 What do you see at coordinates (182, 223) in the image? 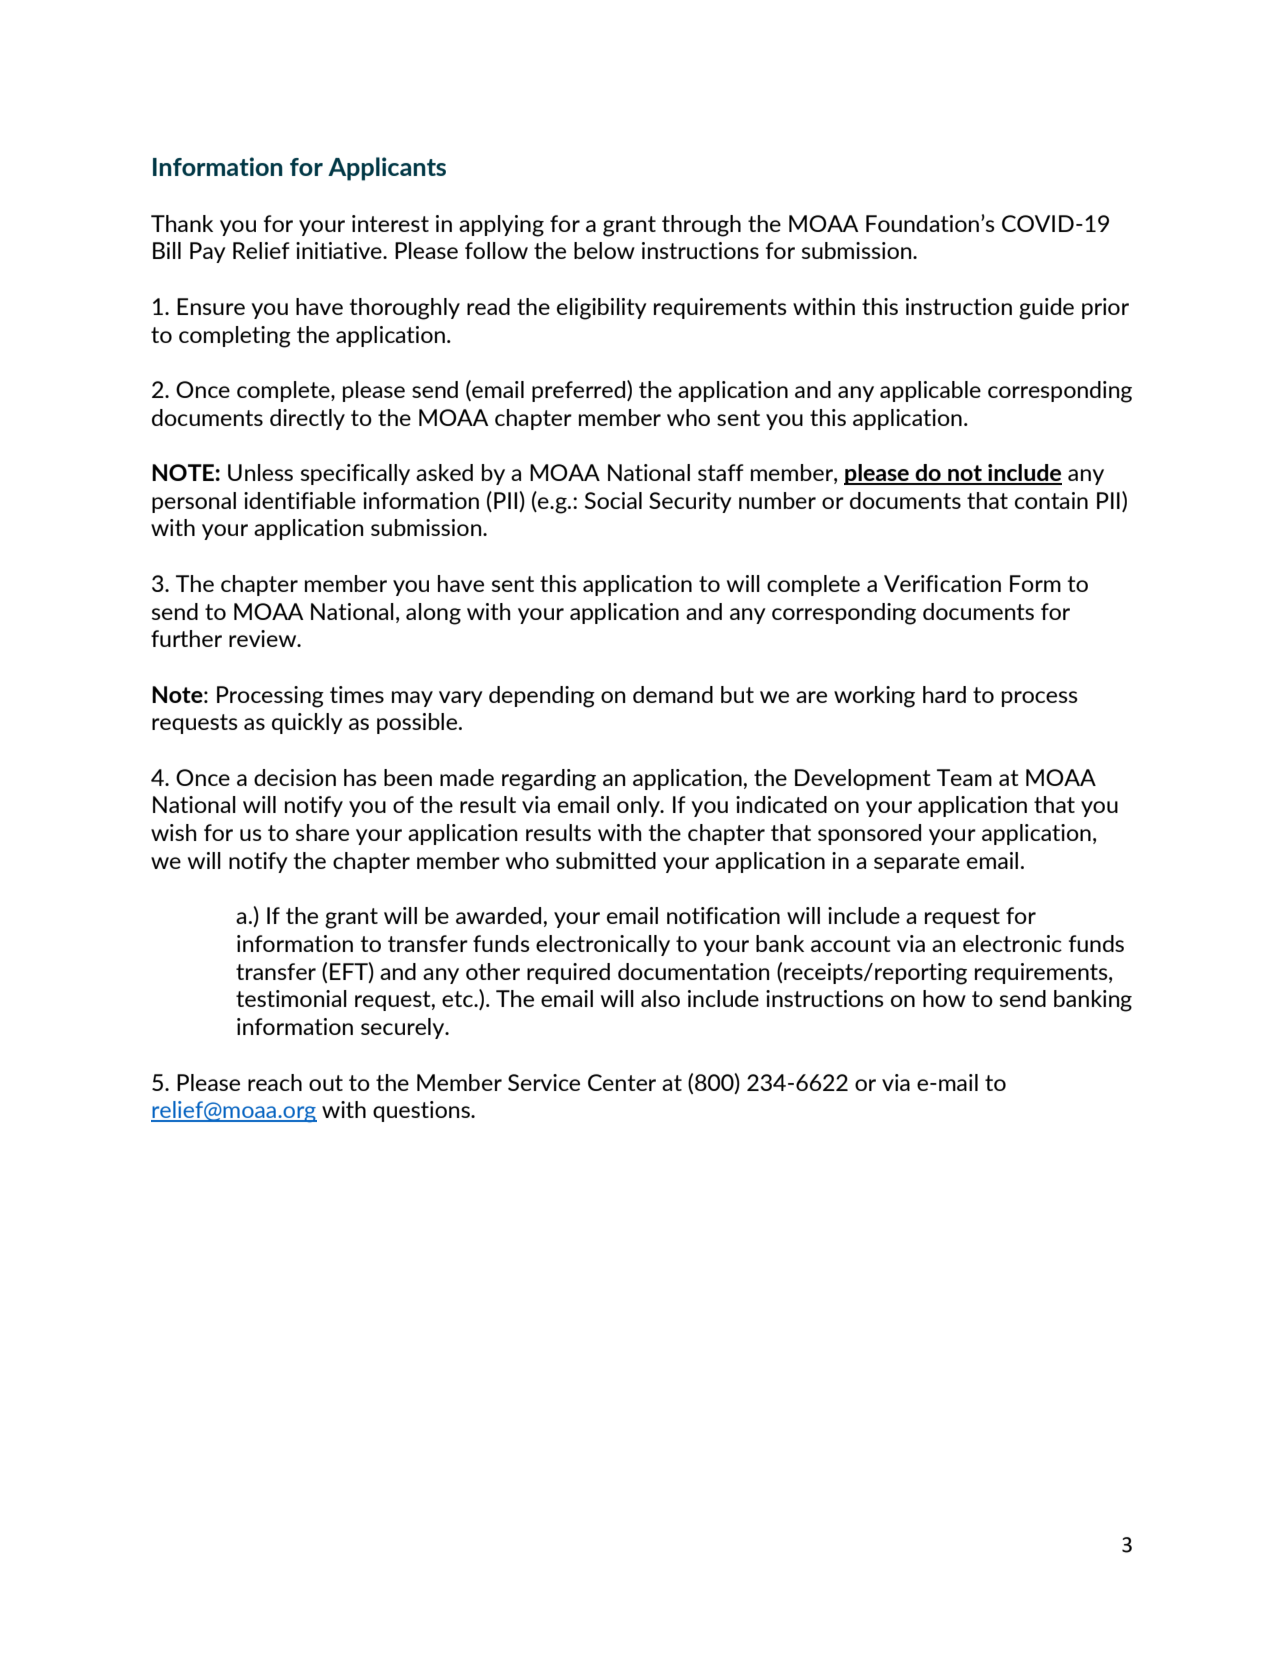
I see `Thank` at bounding box center [182, 223].
